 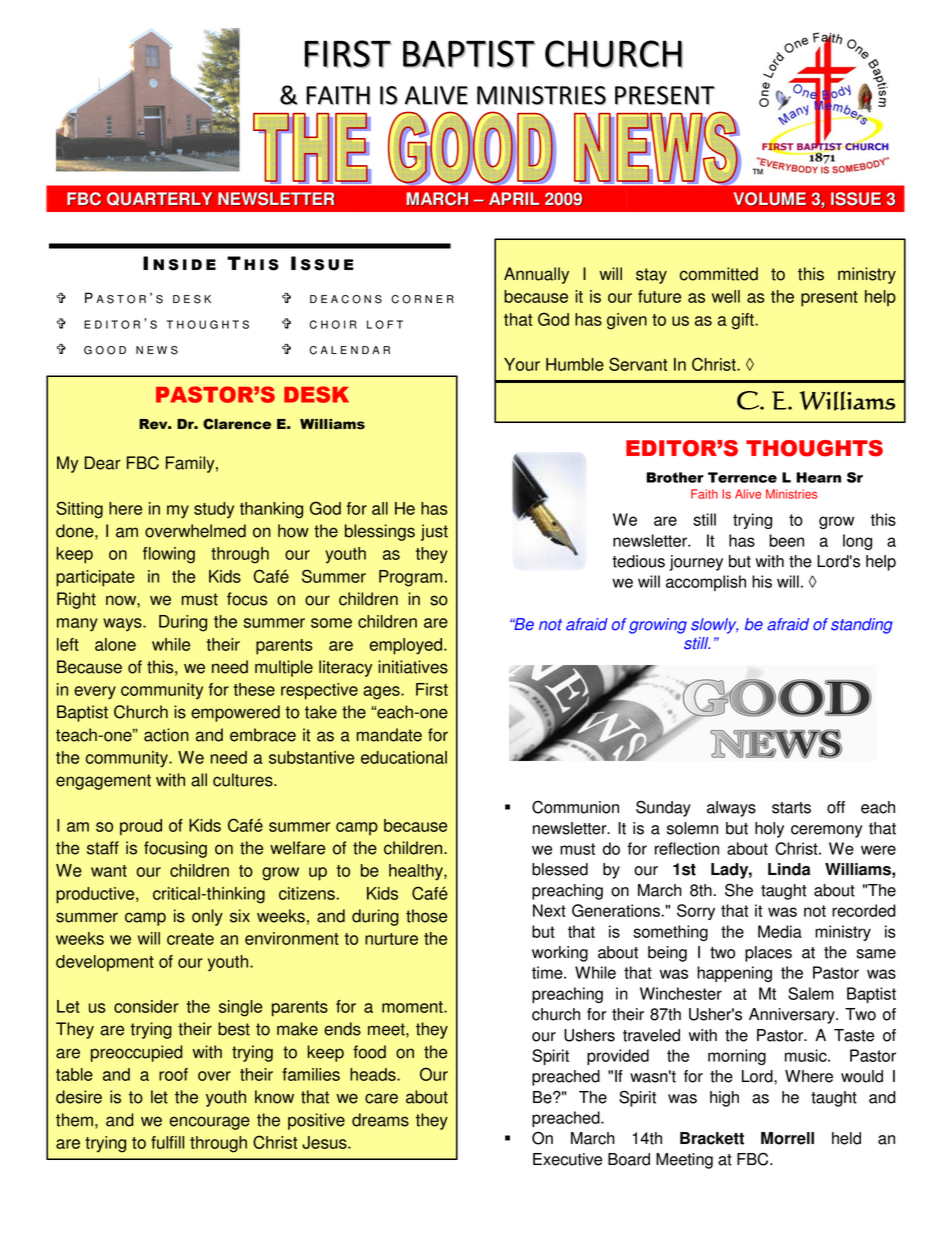 What do you see at coordinates (536, 275) in the screenshot?
I see `Annually` at bounding box center [536, 275].
